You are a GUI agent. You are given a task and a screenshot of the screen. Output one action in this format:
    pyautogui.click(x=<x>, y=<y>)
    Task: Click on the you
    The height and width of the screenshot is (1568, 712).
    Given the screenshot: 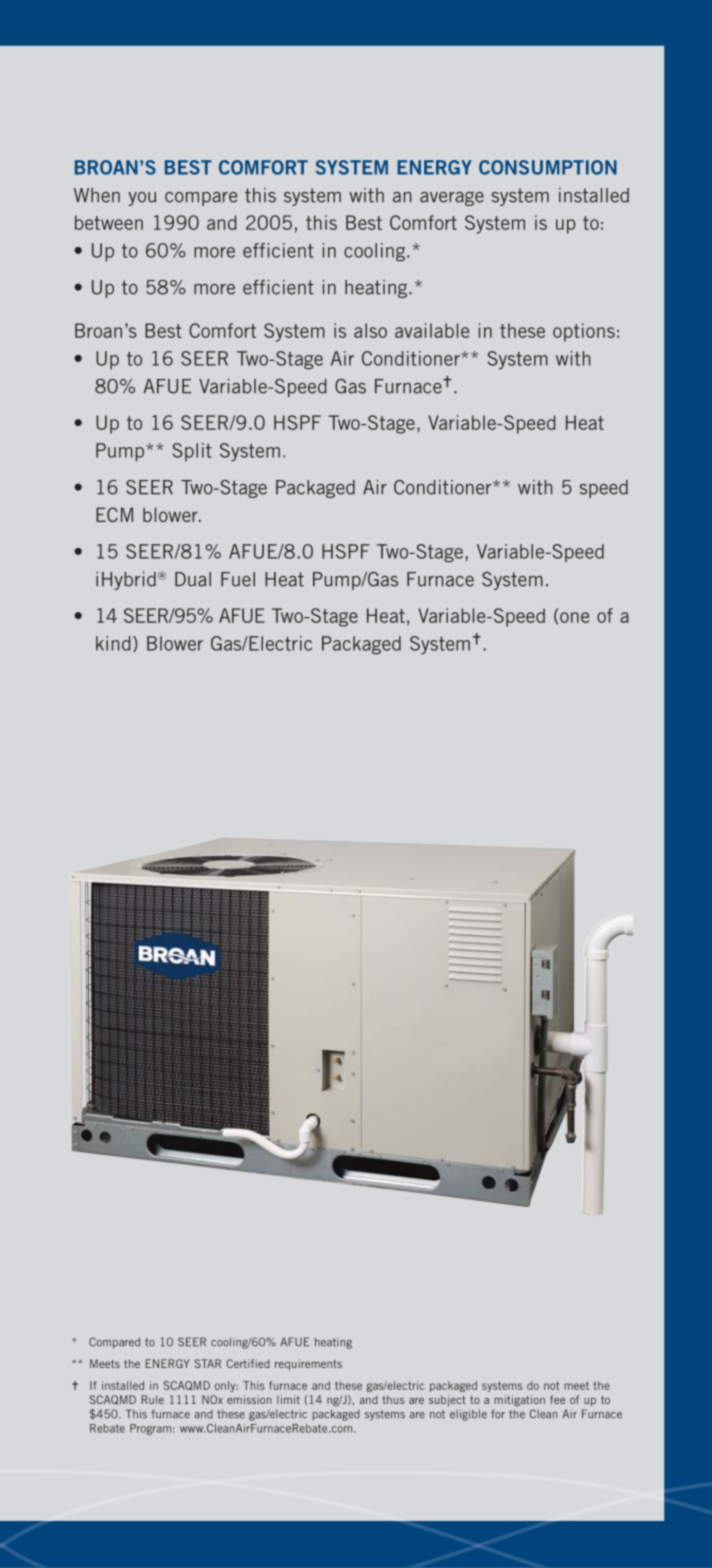 What is the action you would take?
    pyautogui.click(x=142, y=199)
